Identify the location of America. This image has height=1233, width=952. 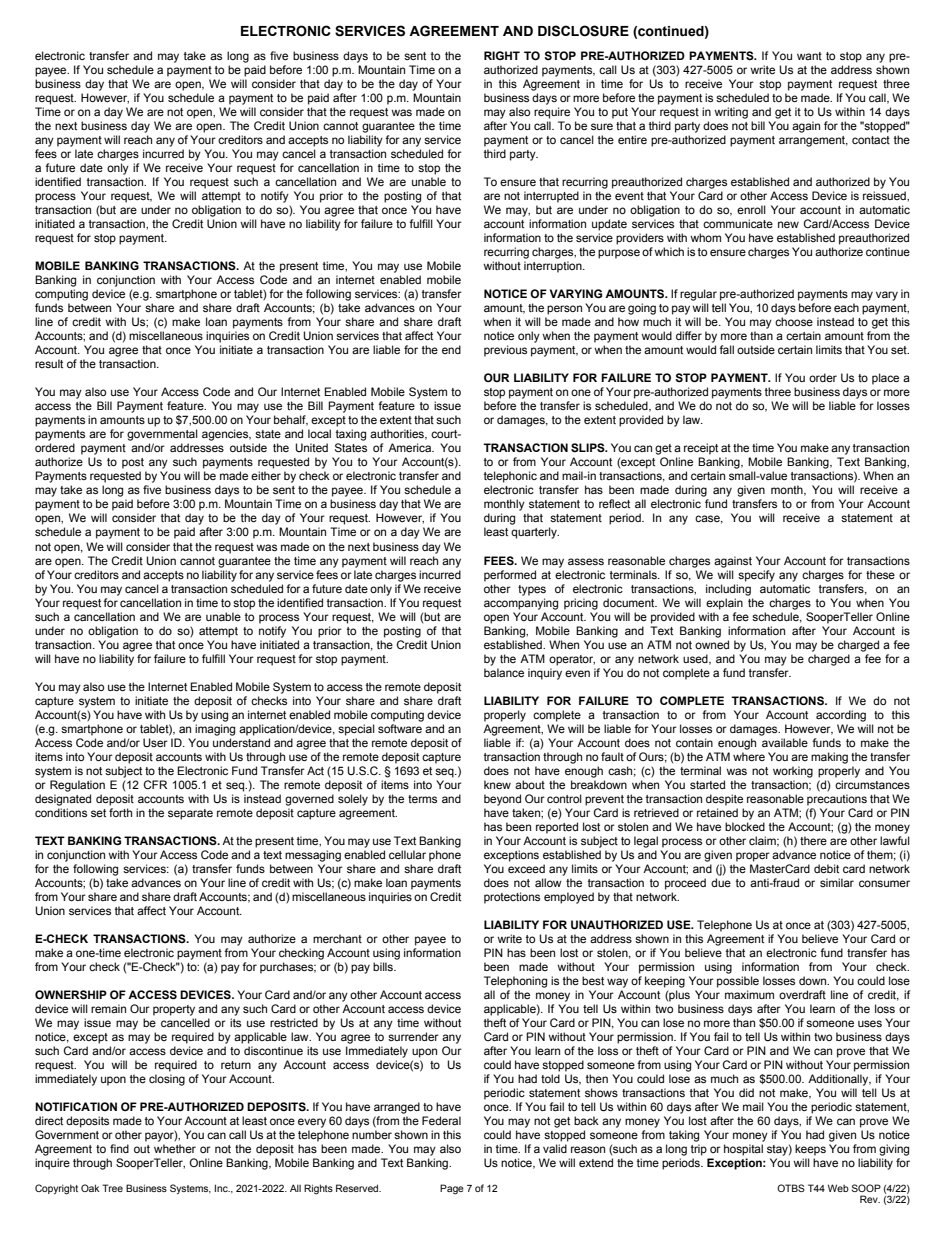
(411, 447).
